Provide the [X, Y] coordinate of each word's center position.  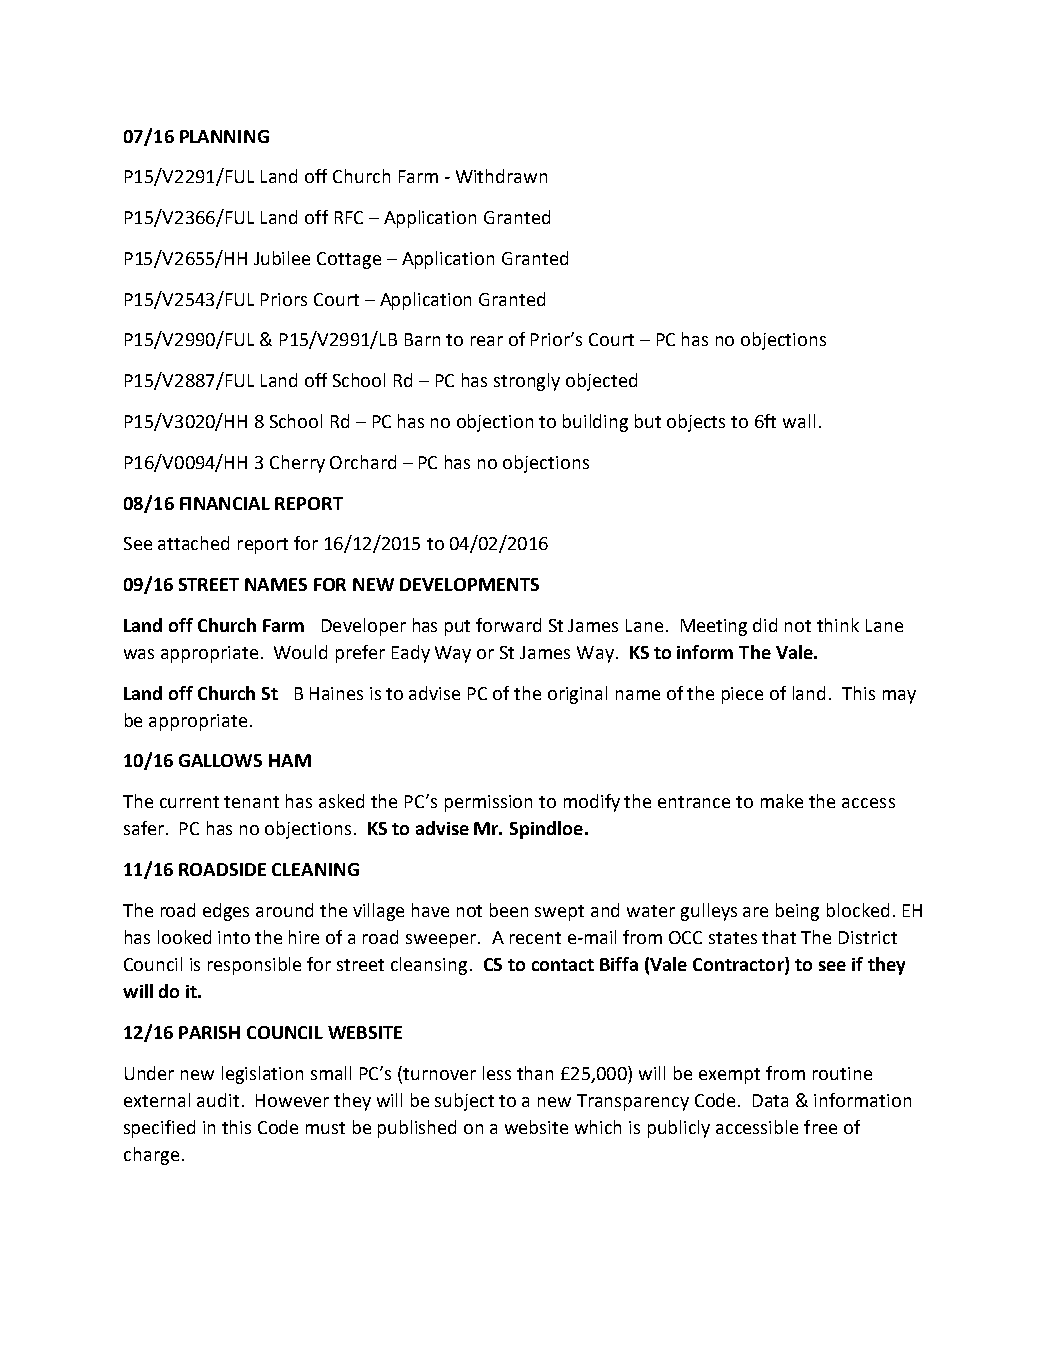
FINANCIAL [225, 503]
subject [464, 1102]
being [797, 912]
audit [218, 1100]
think [838, 625]
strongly [527, 382]
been [509, 910]
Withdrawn [501, 176]
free [820, 1127]
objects [696, 423]
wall [799, 421]
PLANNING [224, 136]
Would [300, 652]
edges [226, 912]
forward [508, 625]
